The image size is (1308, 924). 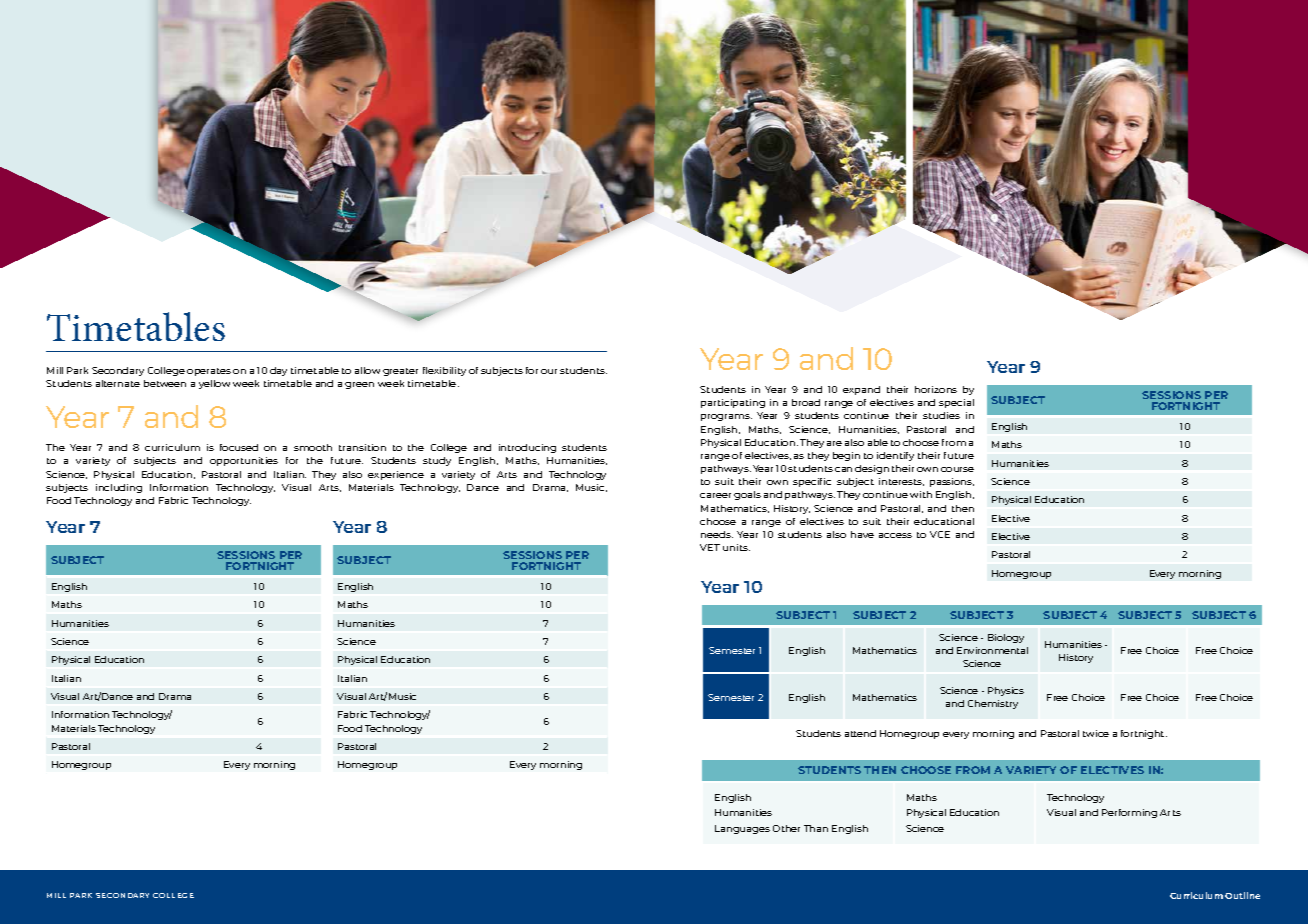 I want to click on including, so click(x=119, y=488).
